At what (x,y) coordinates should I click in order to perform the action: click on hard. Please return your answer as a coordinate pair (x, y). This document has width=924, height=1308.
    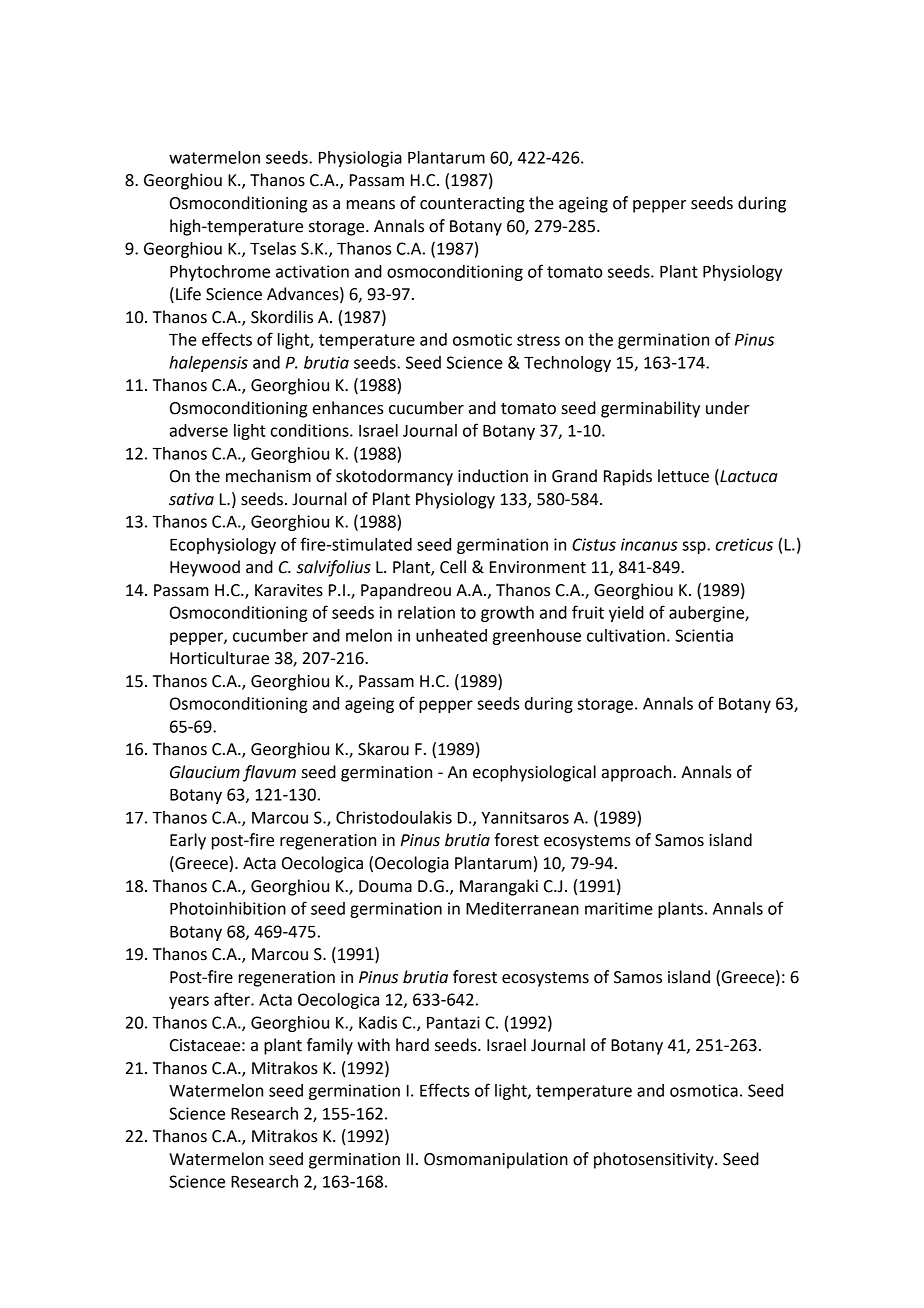
    Looking at the image, I should click on (412, 1045).
